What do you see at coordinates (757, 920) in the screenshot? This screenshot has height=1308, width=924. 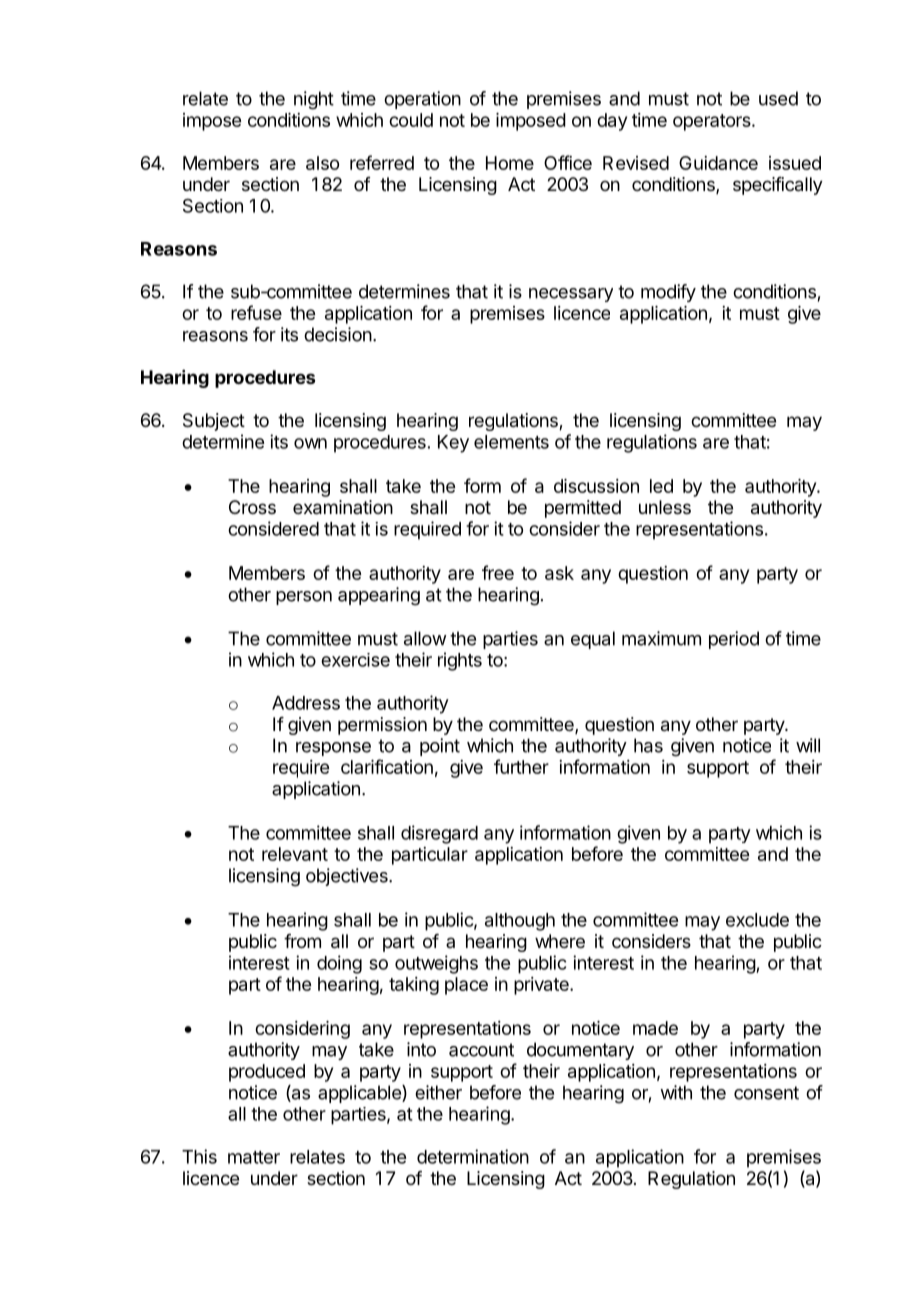 I see `exclude` at bounding box center [757, 920].
